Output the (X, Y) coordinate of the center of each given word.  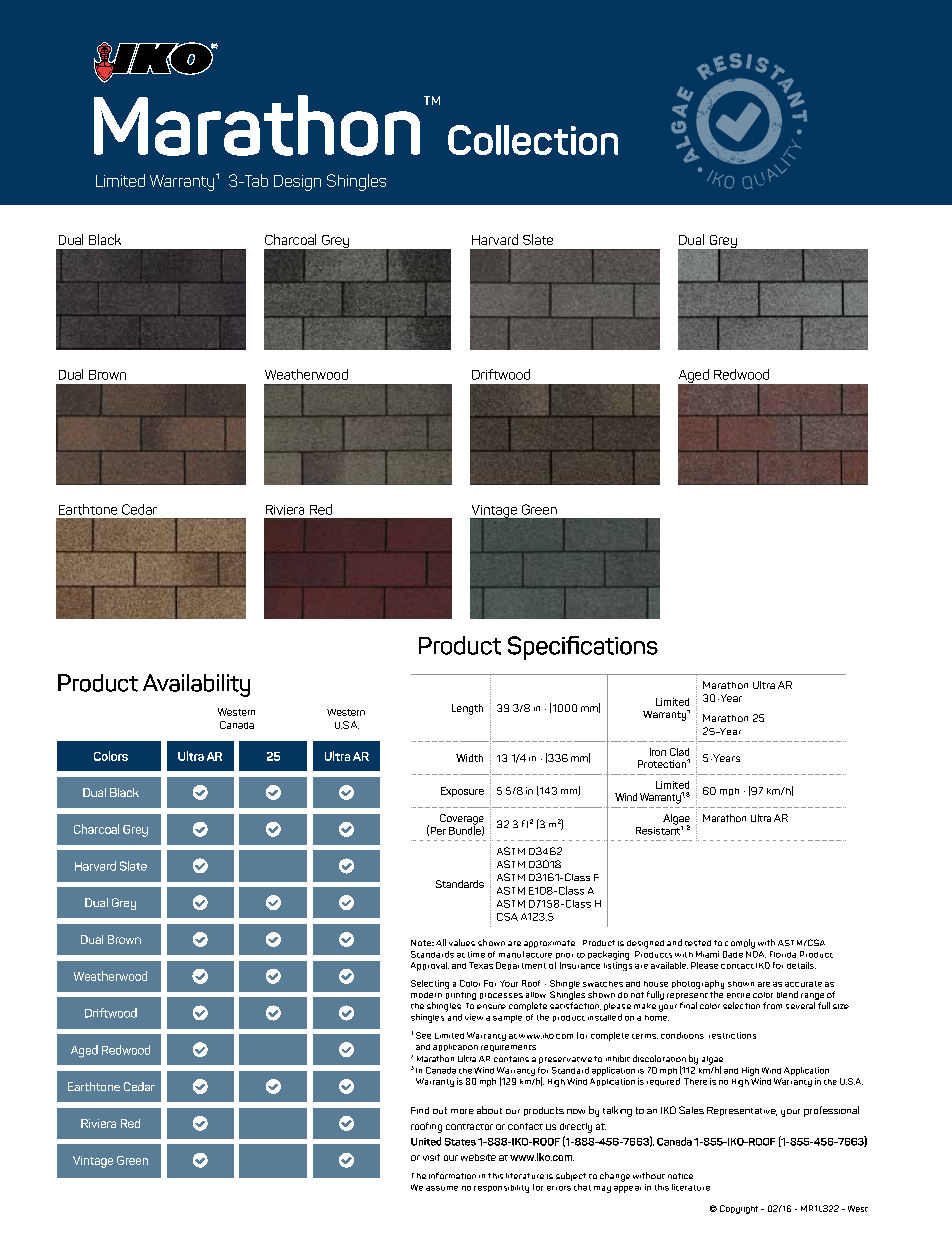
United (426, 1141)
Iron (658, 752)
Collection (533, 140)
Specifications (583, 648)
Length (467, 709)
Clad (679, 752)
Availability (196, 685)
